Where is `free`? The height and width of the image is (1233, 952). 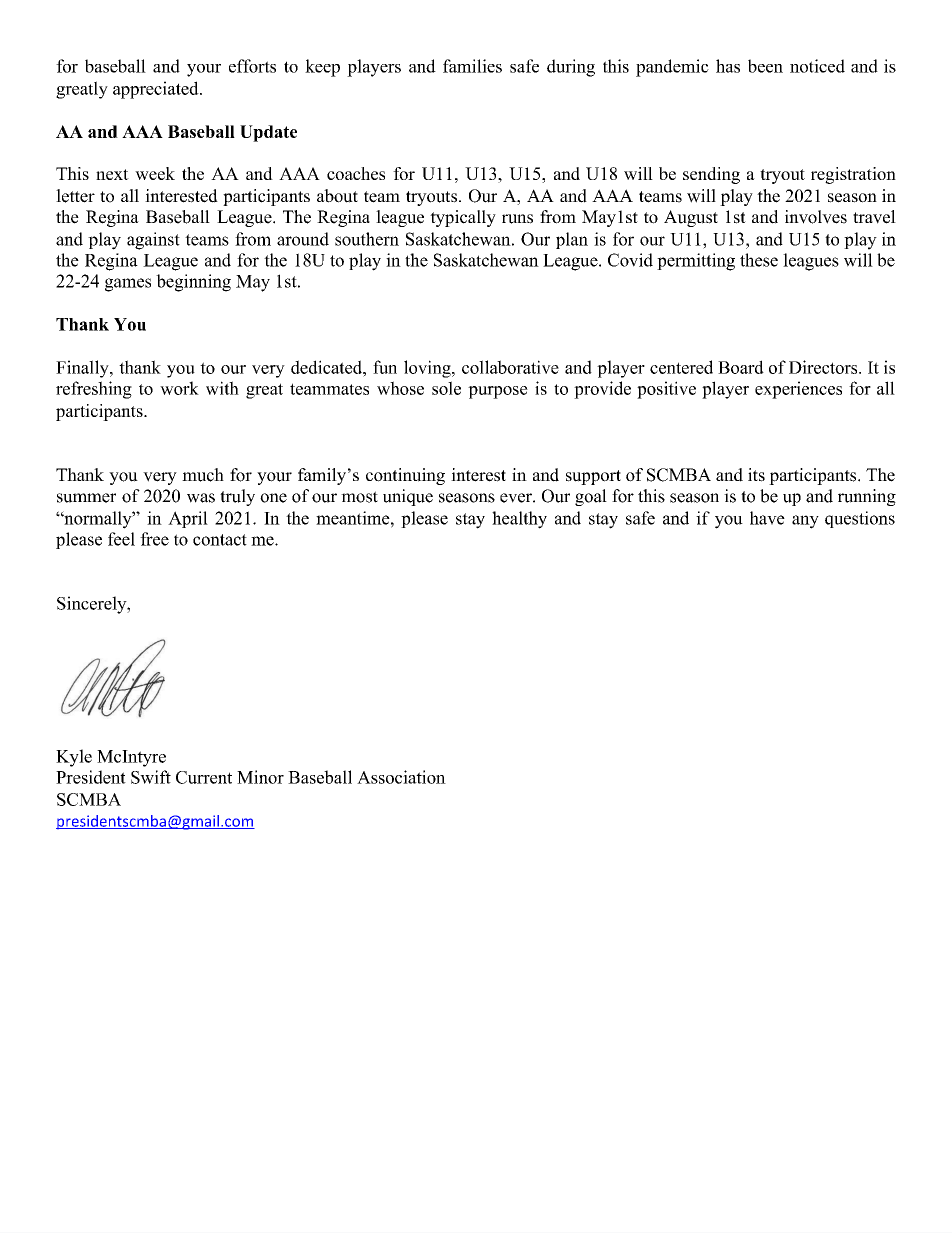 free is located at coordinates (154, 539).
